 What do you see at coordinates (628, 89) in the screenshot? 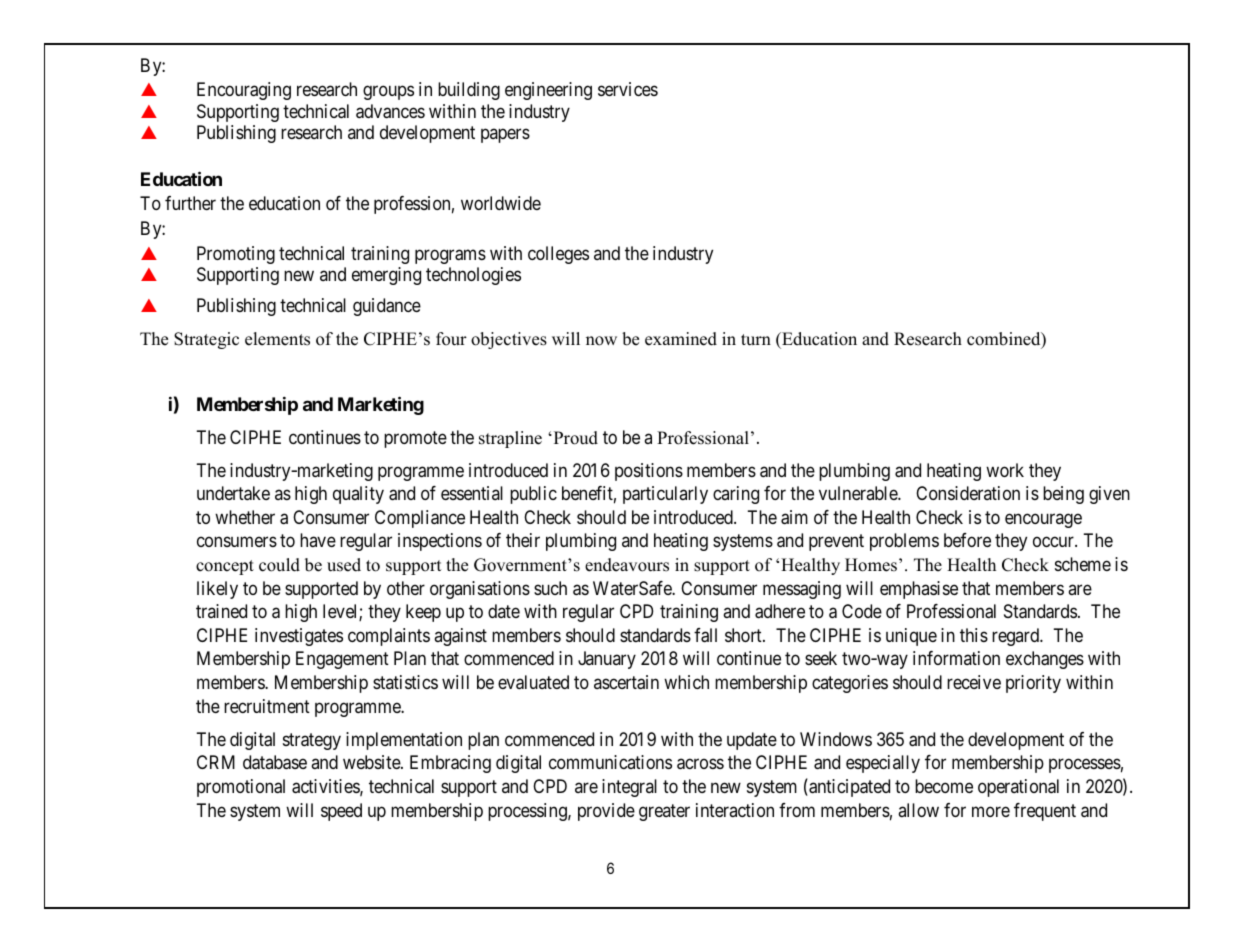
I see `services` at bounding box center [628, 89].
